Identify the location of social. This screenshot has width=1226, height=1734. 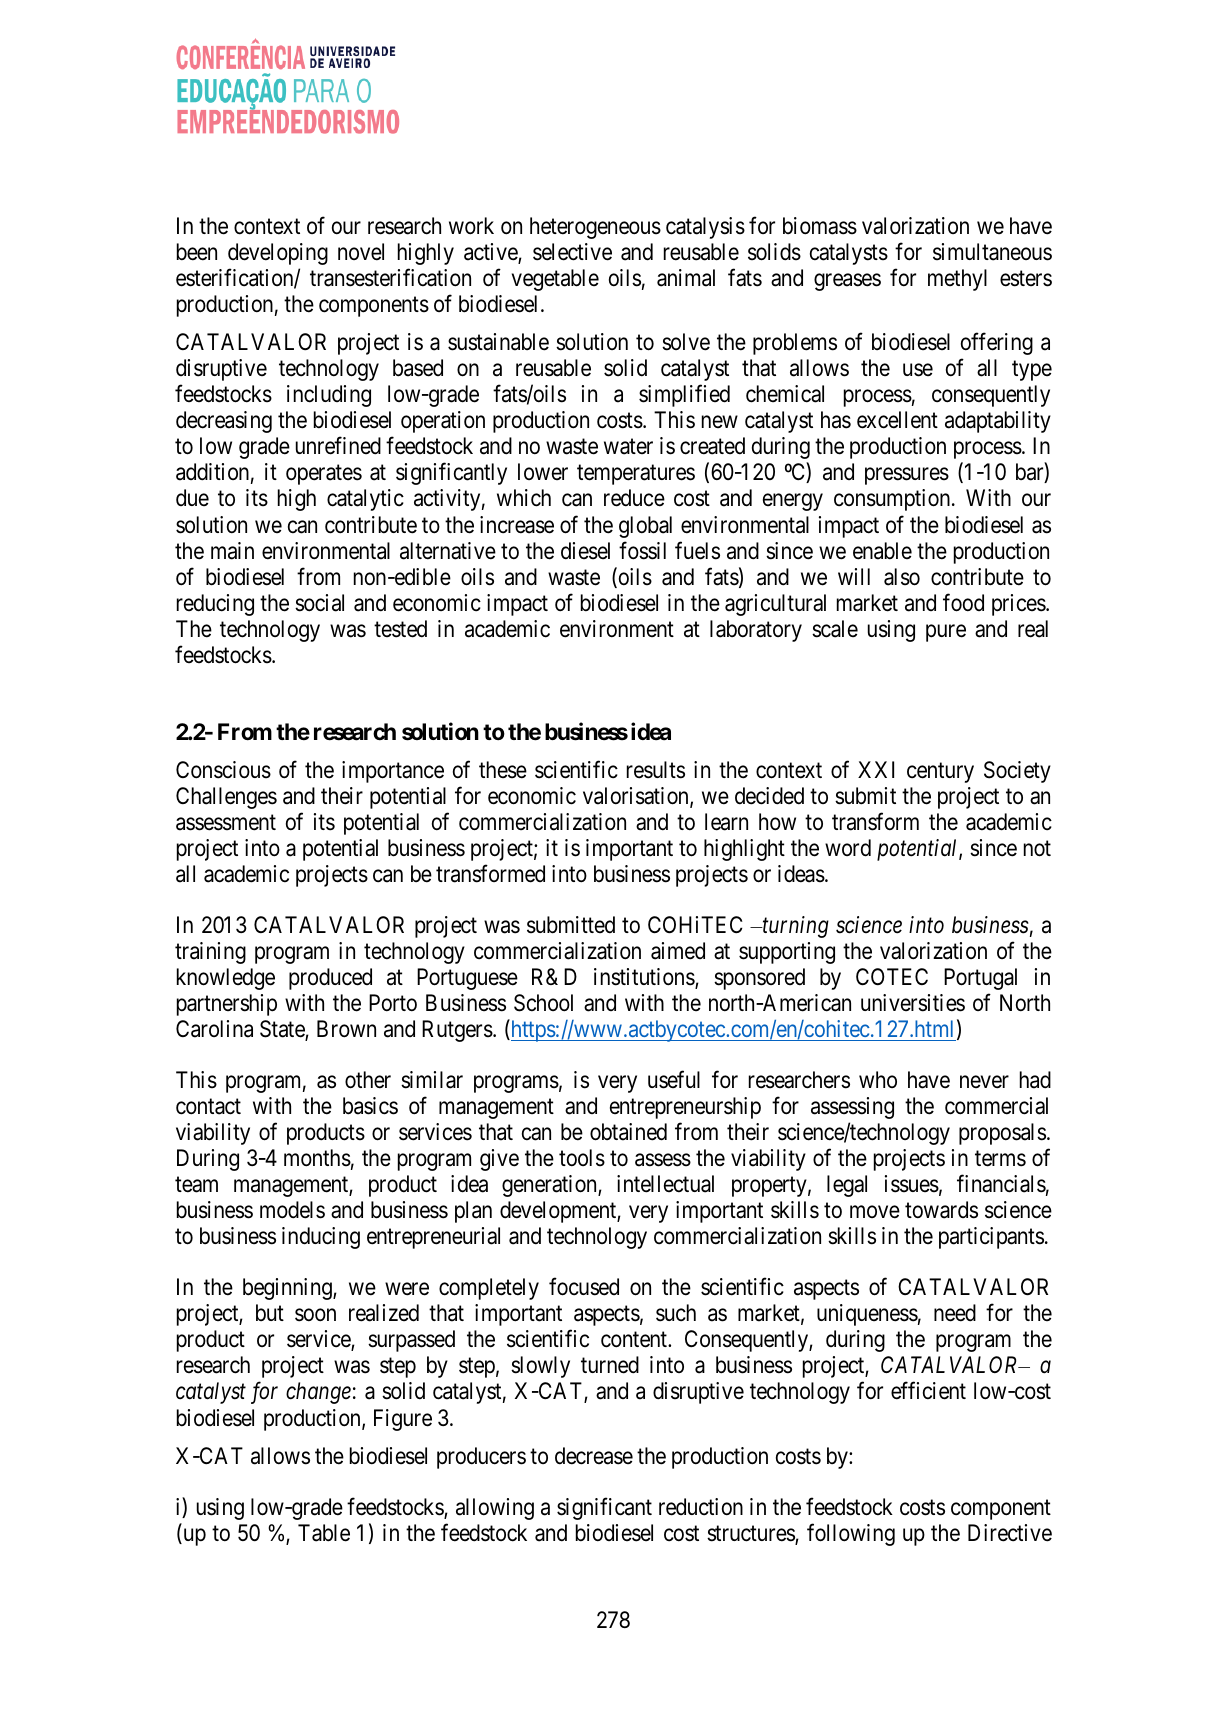
(319, 603).
